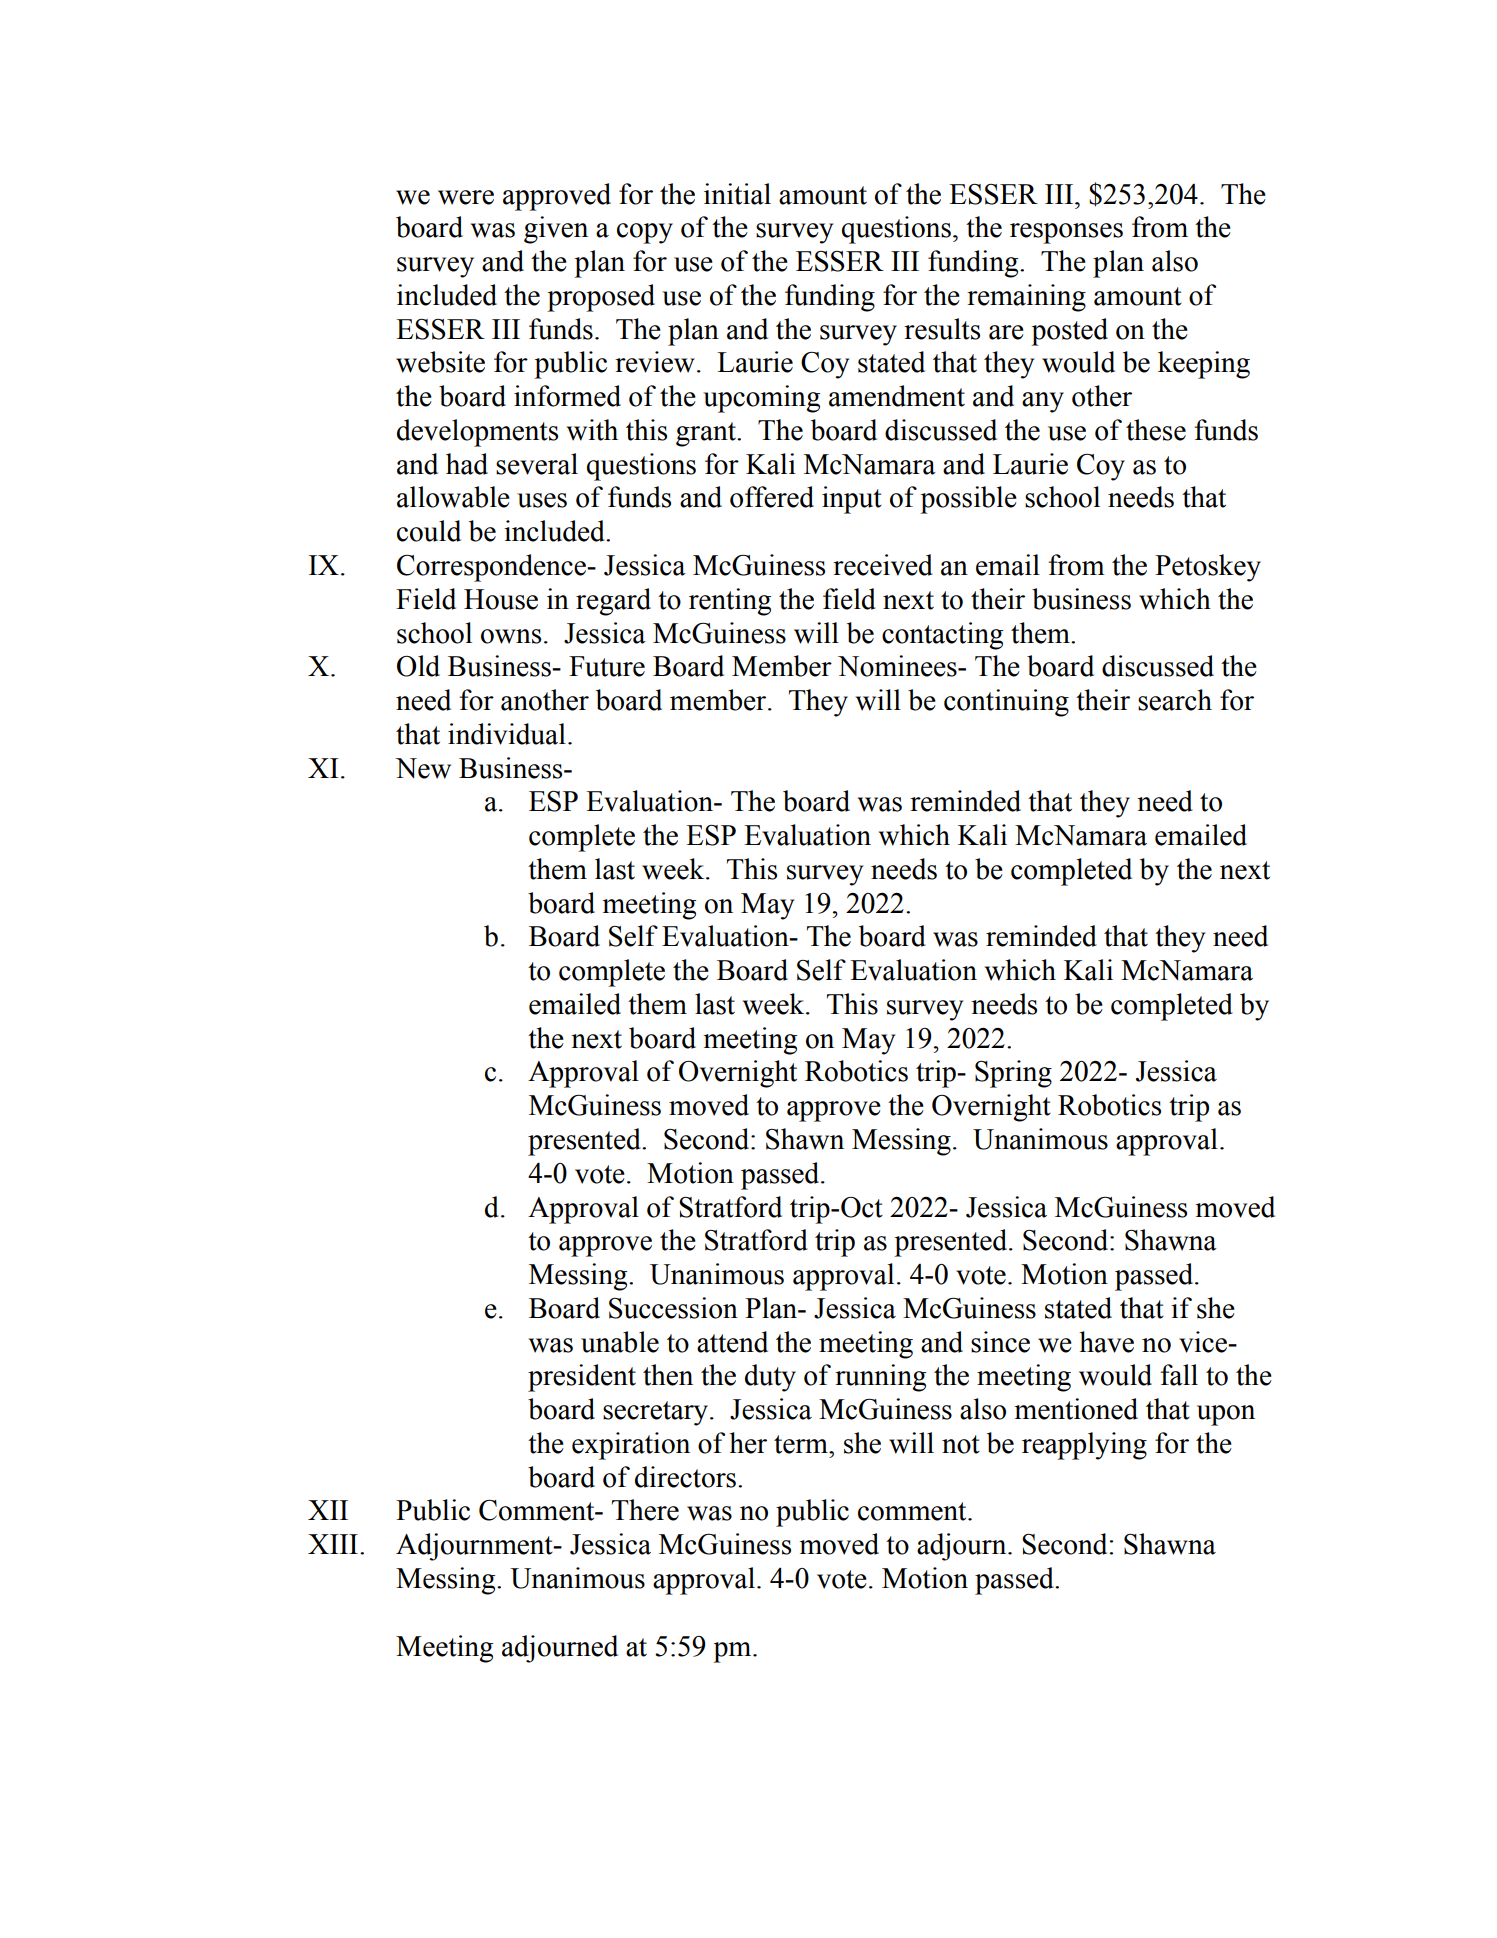 The image size is (1497, 1938). I want to click on reapplying, so click(1084, 1446).
